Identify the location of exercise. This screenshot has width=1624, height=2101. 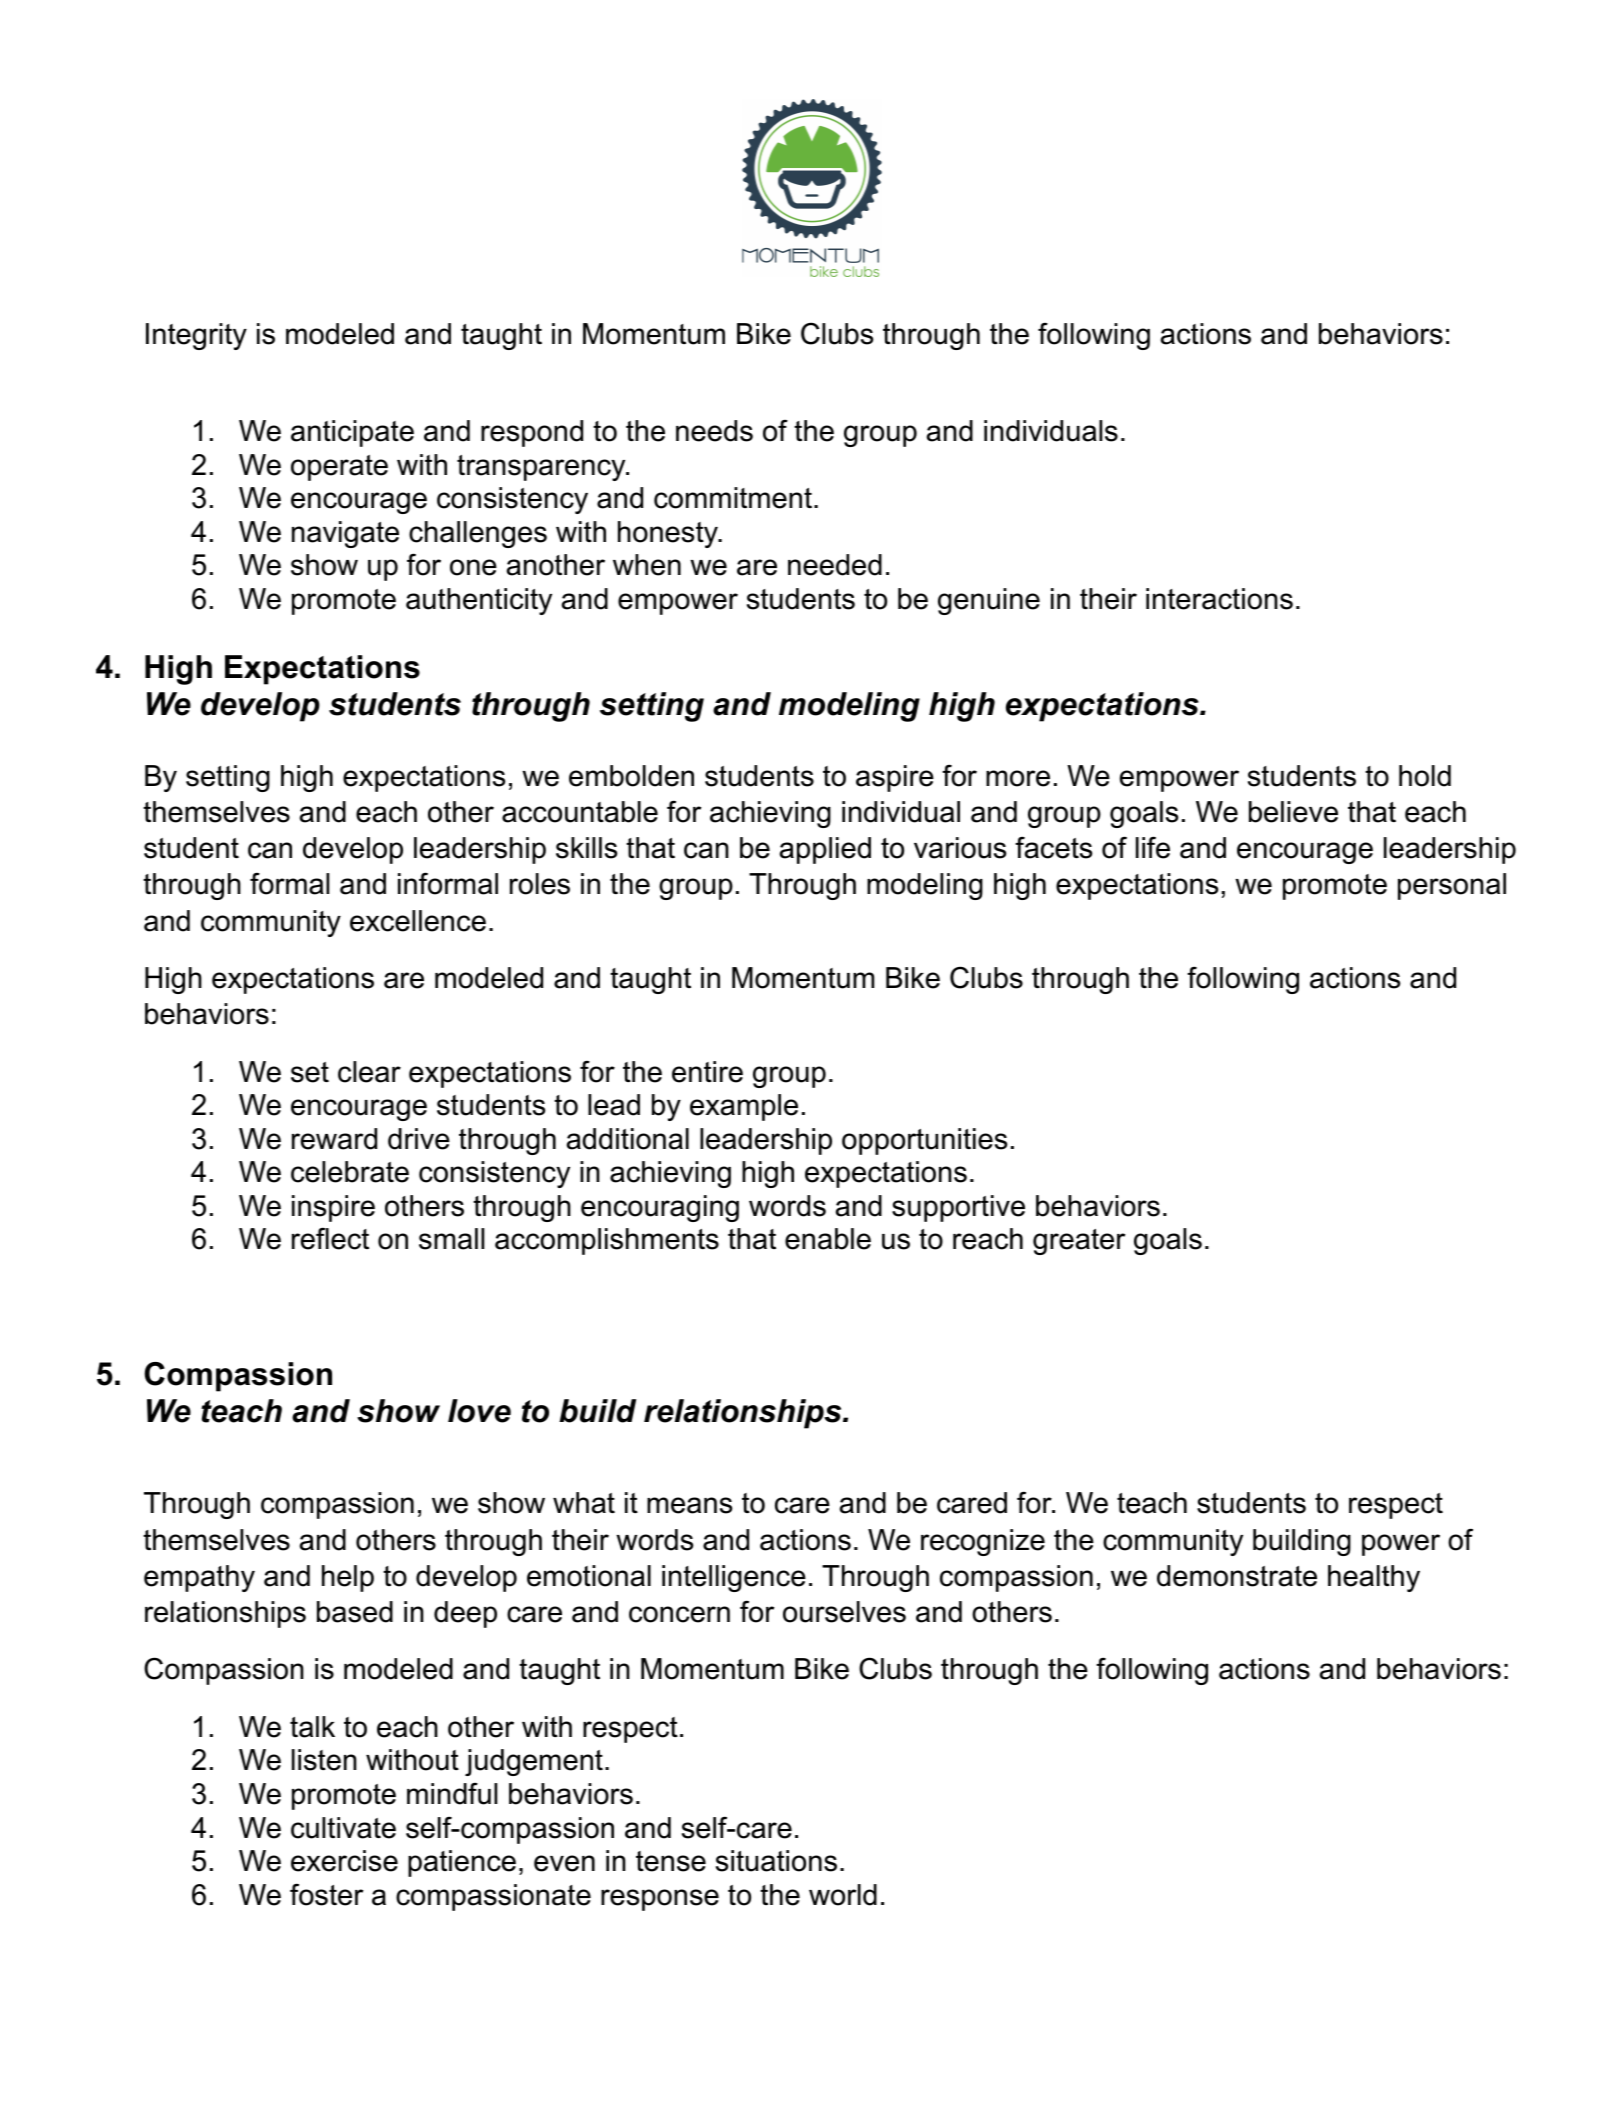
(344, 1861).
